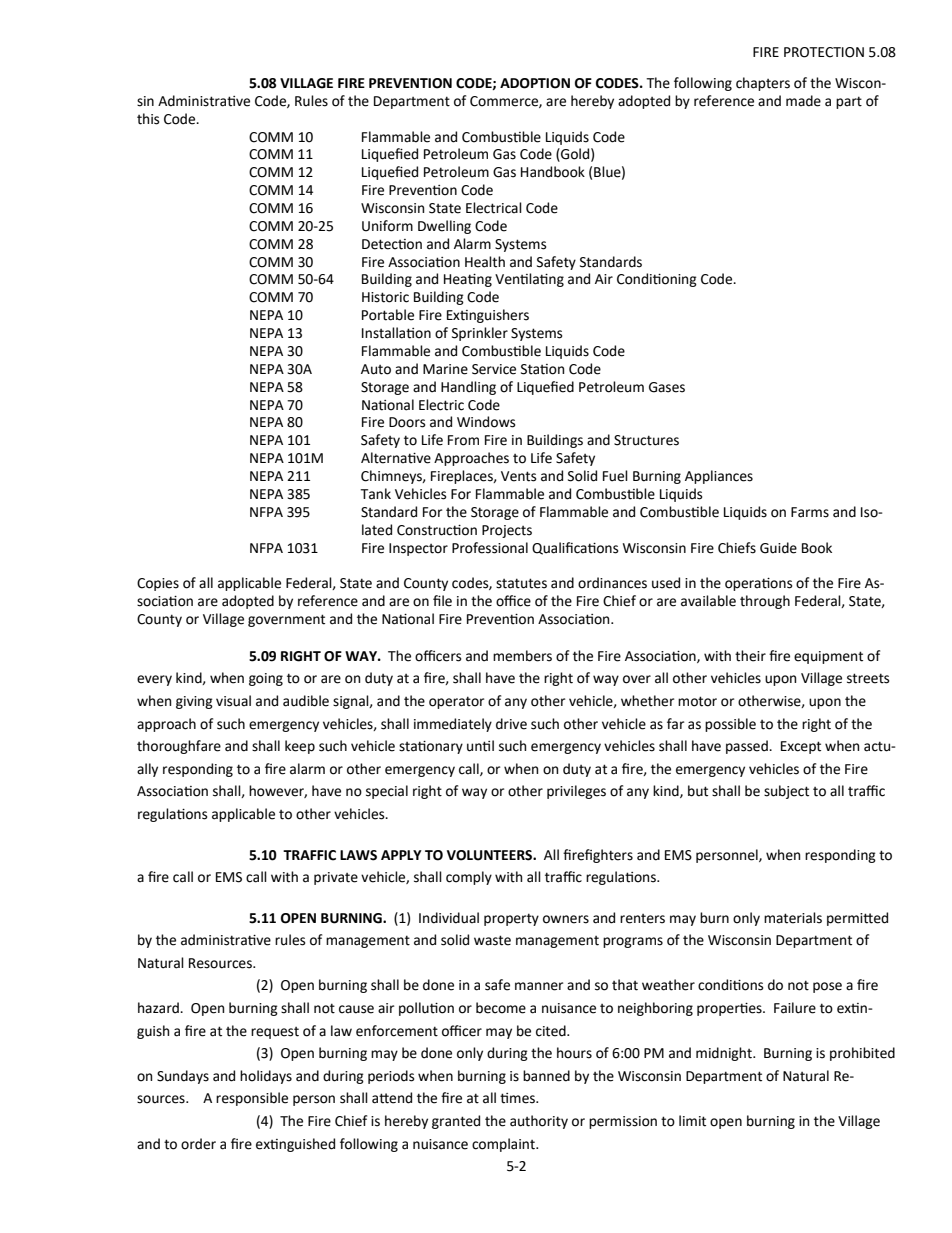 This page has height=1233, width=952. What do you see at coordinates (763, 84) in the page?
I see `chapters` at bounding box center [763, 84].
